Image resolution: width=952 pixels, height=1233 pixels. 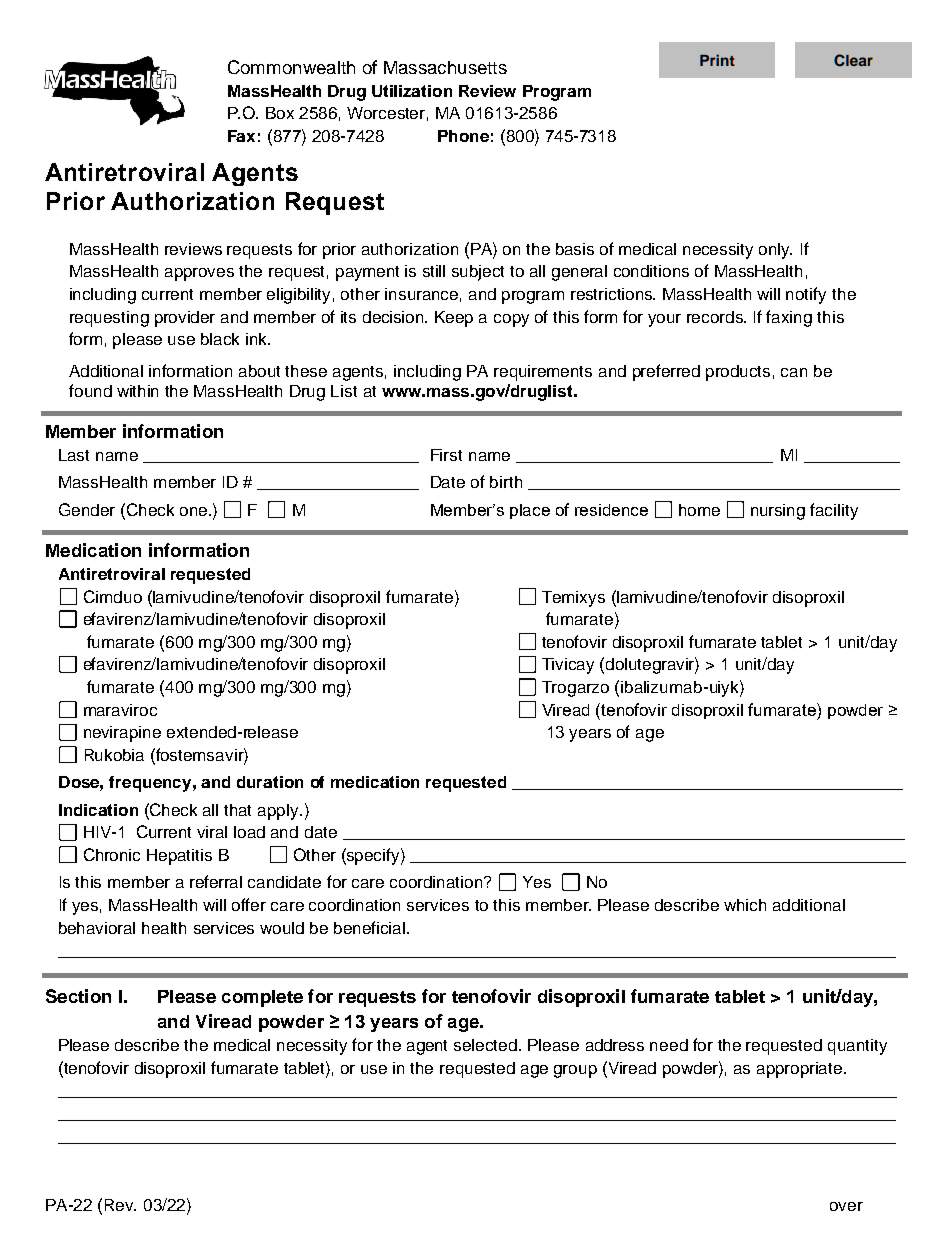 I want to click on Box, so click(x=280, y=113).
